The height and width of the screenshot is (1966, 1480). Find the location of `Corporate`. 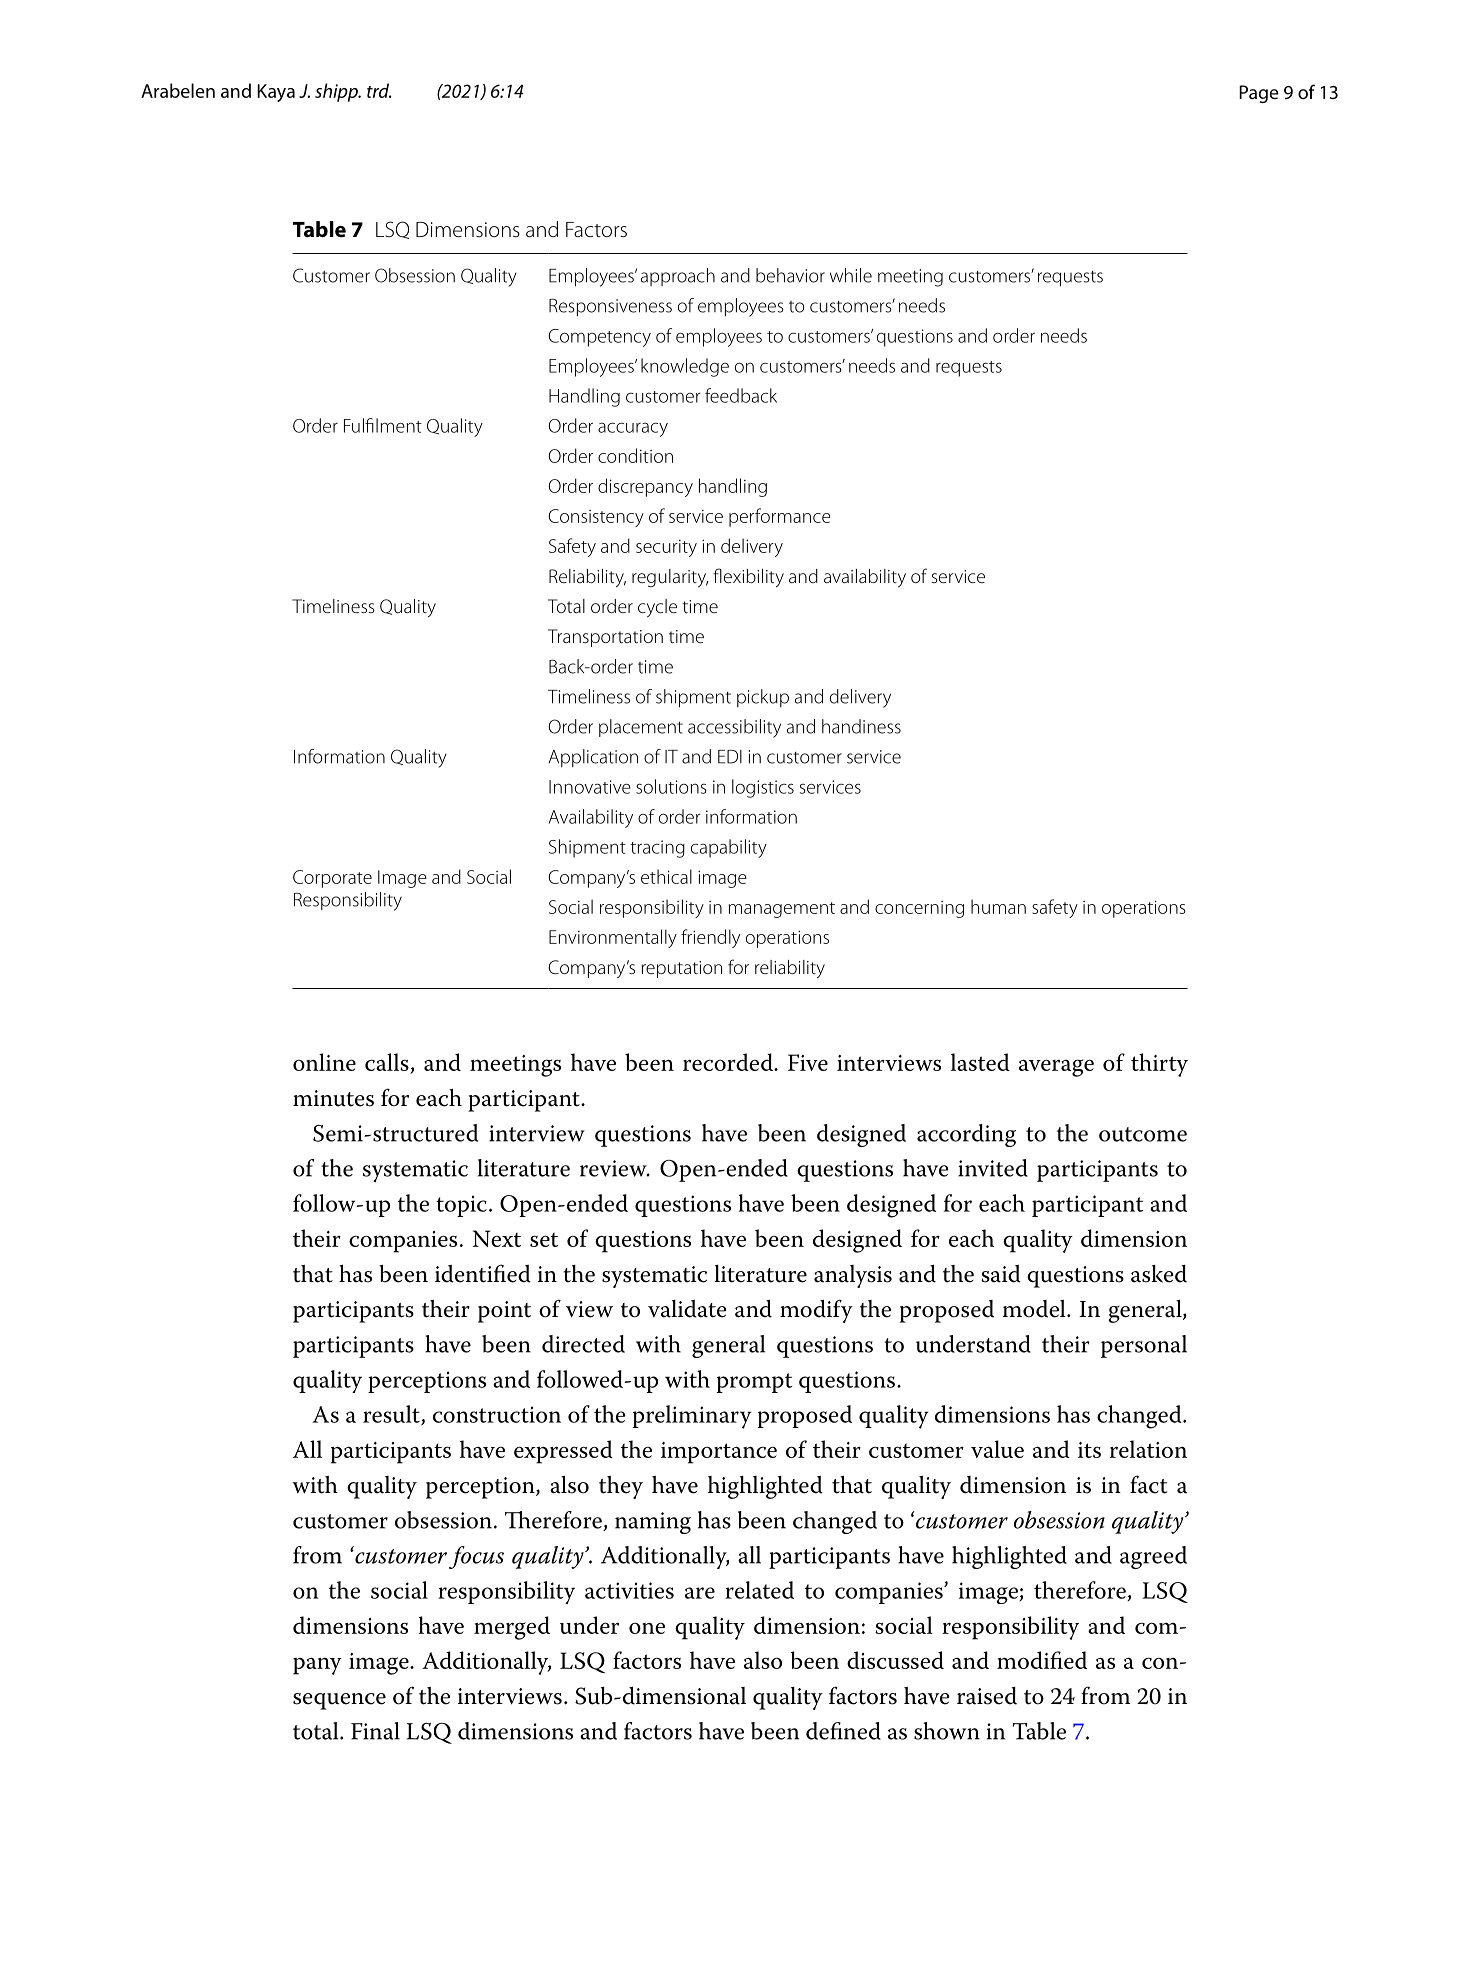

Corporate is located at coordinates (332, 879).
